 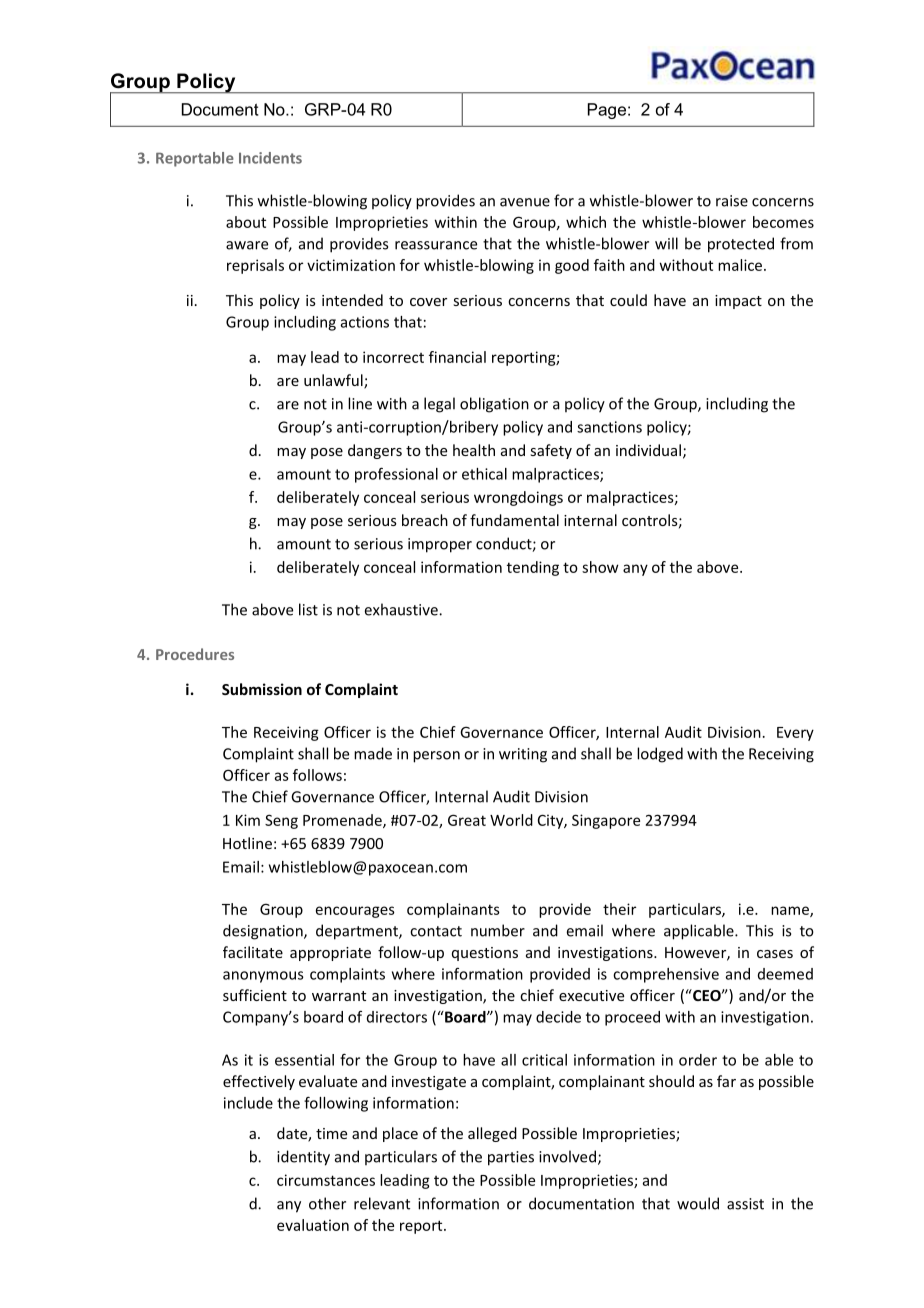 I want to click on avenue, so click(x=525, y=202).
